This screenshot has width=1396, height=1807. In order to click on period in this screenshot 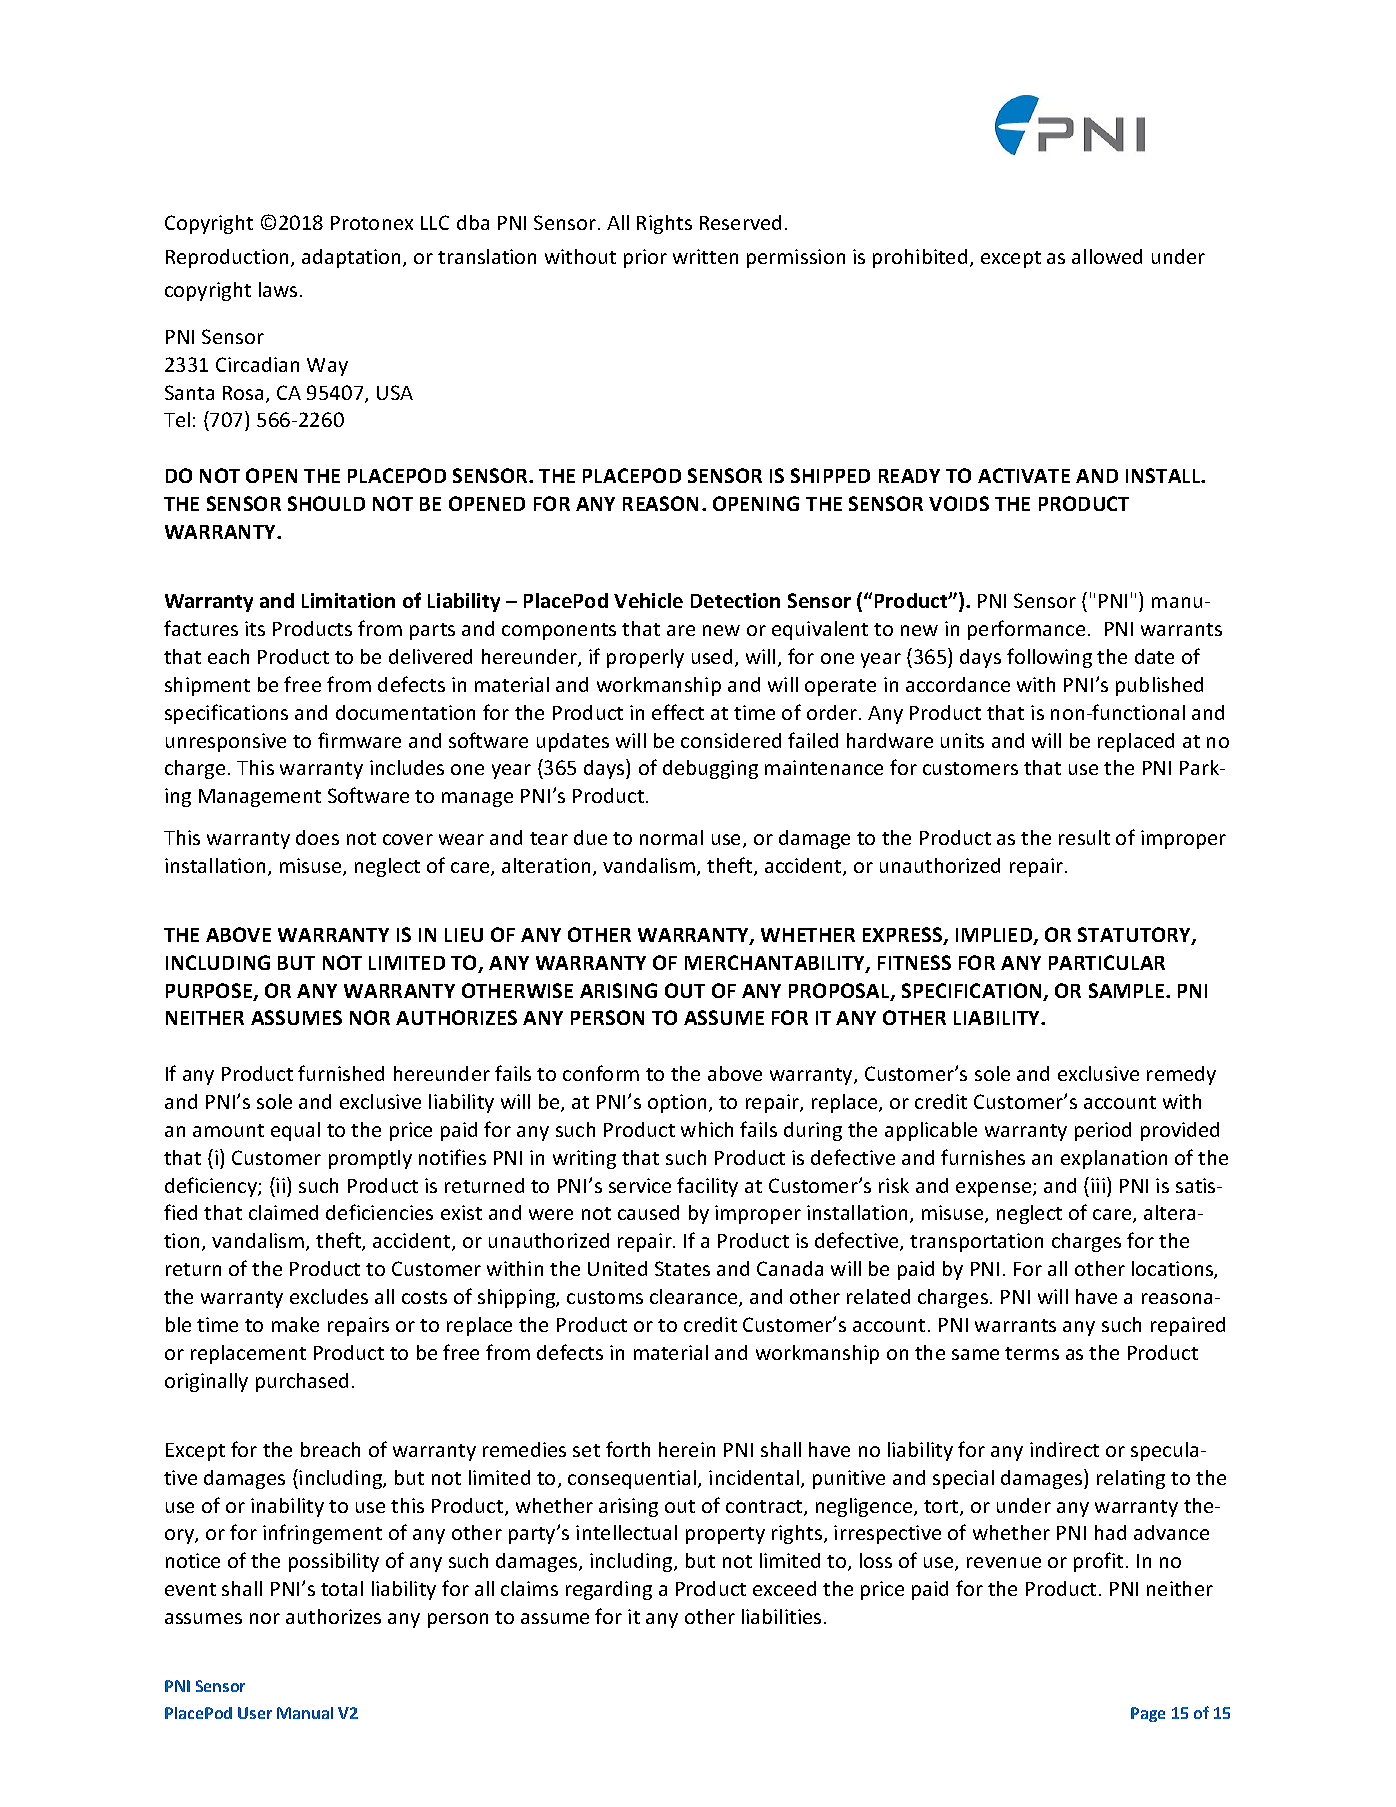, I will do `click(1103, 1131)`.
